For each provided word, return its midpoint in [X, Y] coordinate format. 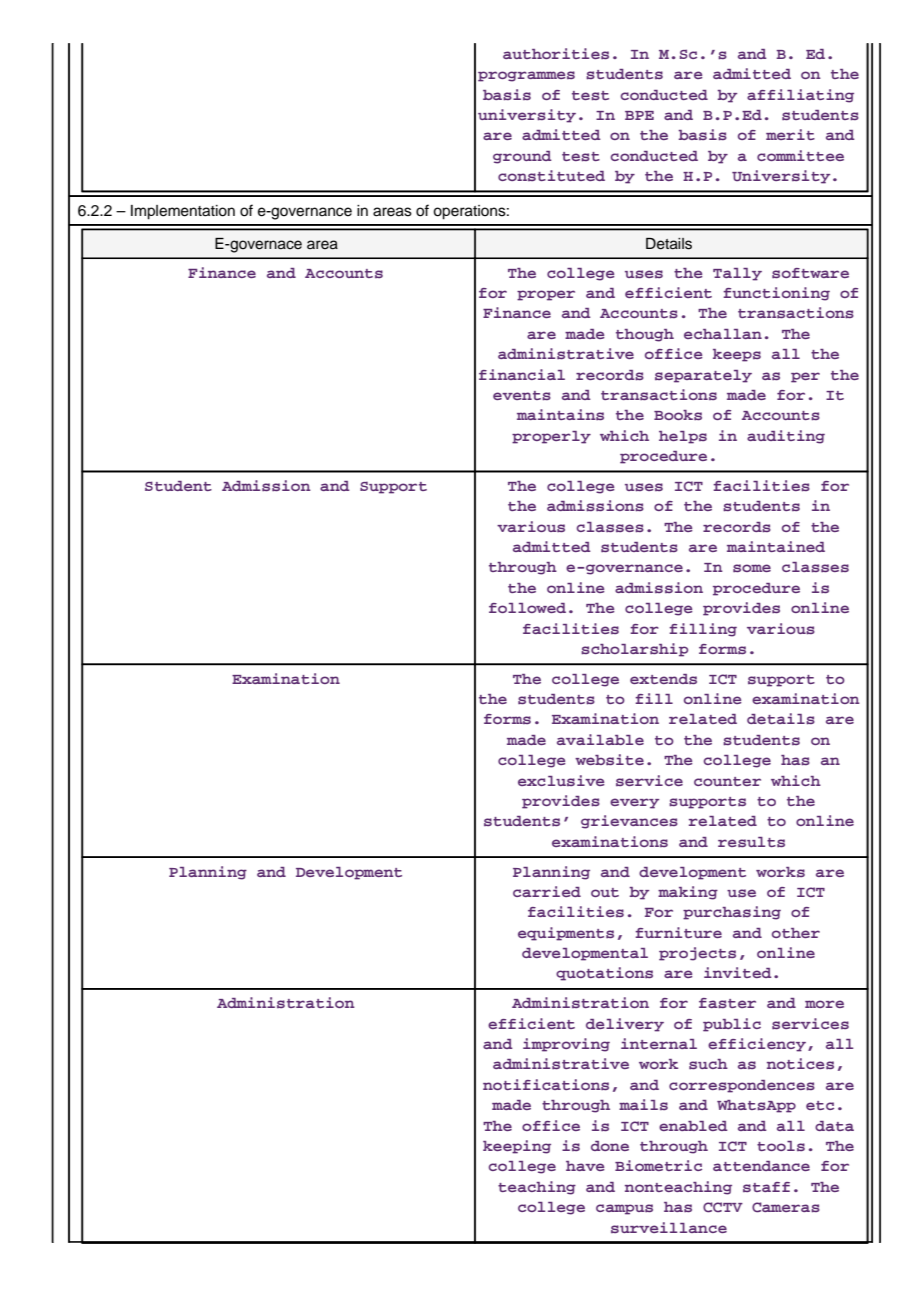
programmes [526, 76]
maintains [560, 414]
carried [547, 891]
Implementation [183, 212]
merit [790, 134]
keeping [517, 1147]
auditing [786, 437]
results [751, 842]
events [522, 396]
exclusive [561, 780]
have [585, 1166]
